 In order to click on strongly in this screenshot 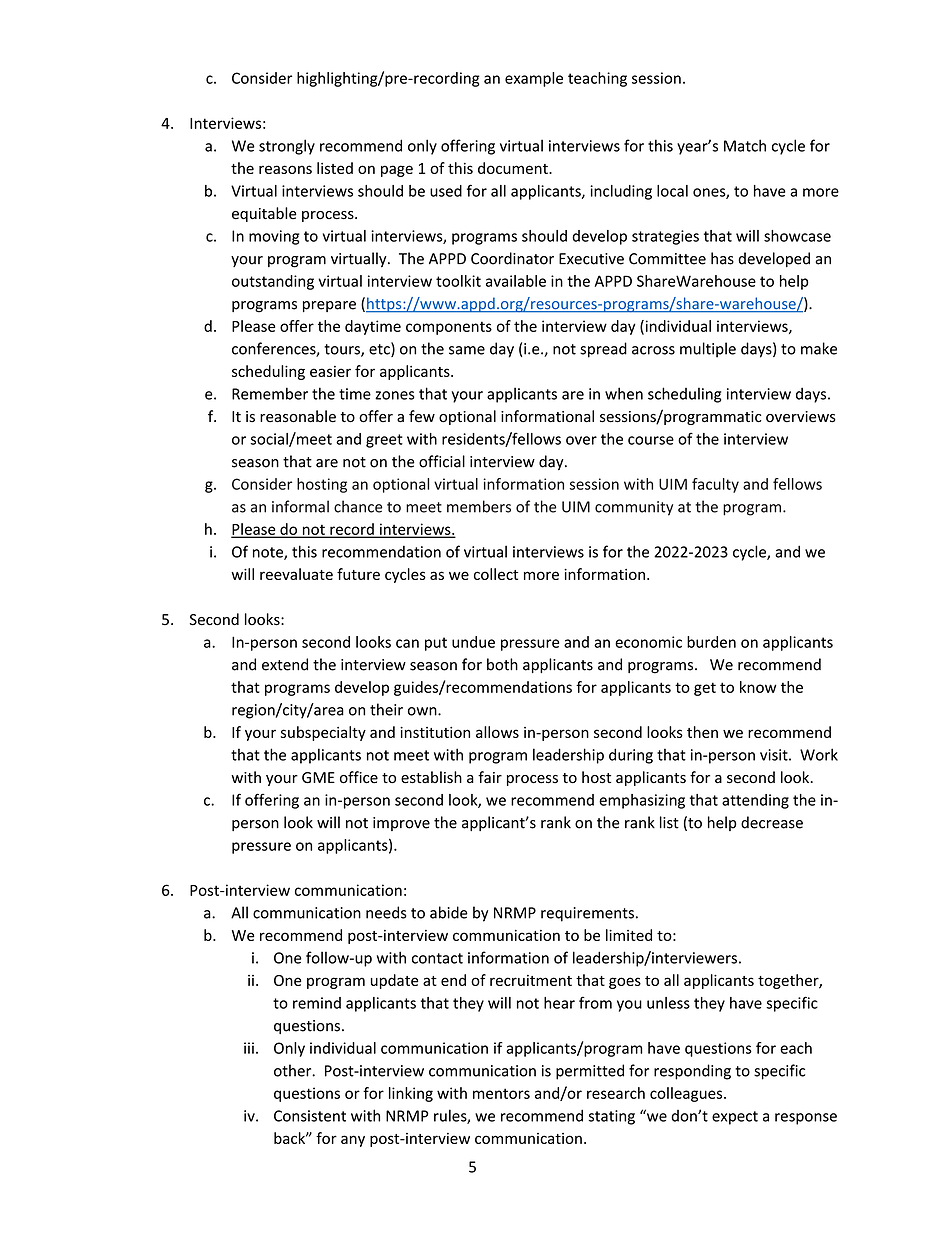, I will do `click(287, 147)`.
